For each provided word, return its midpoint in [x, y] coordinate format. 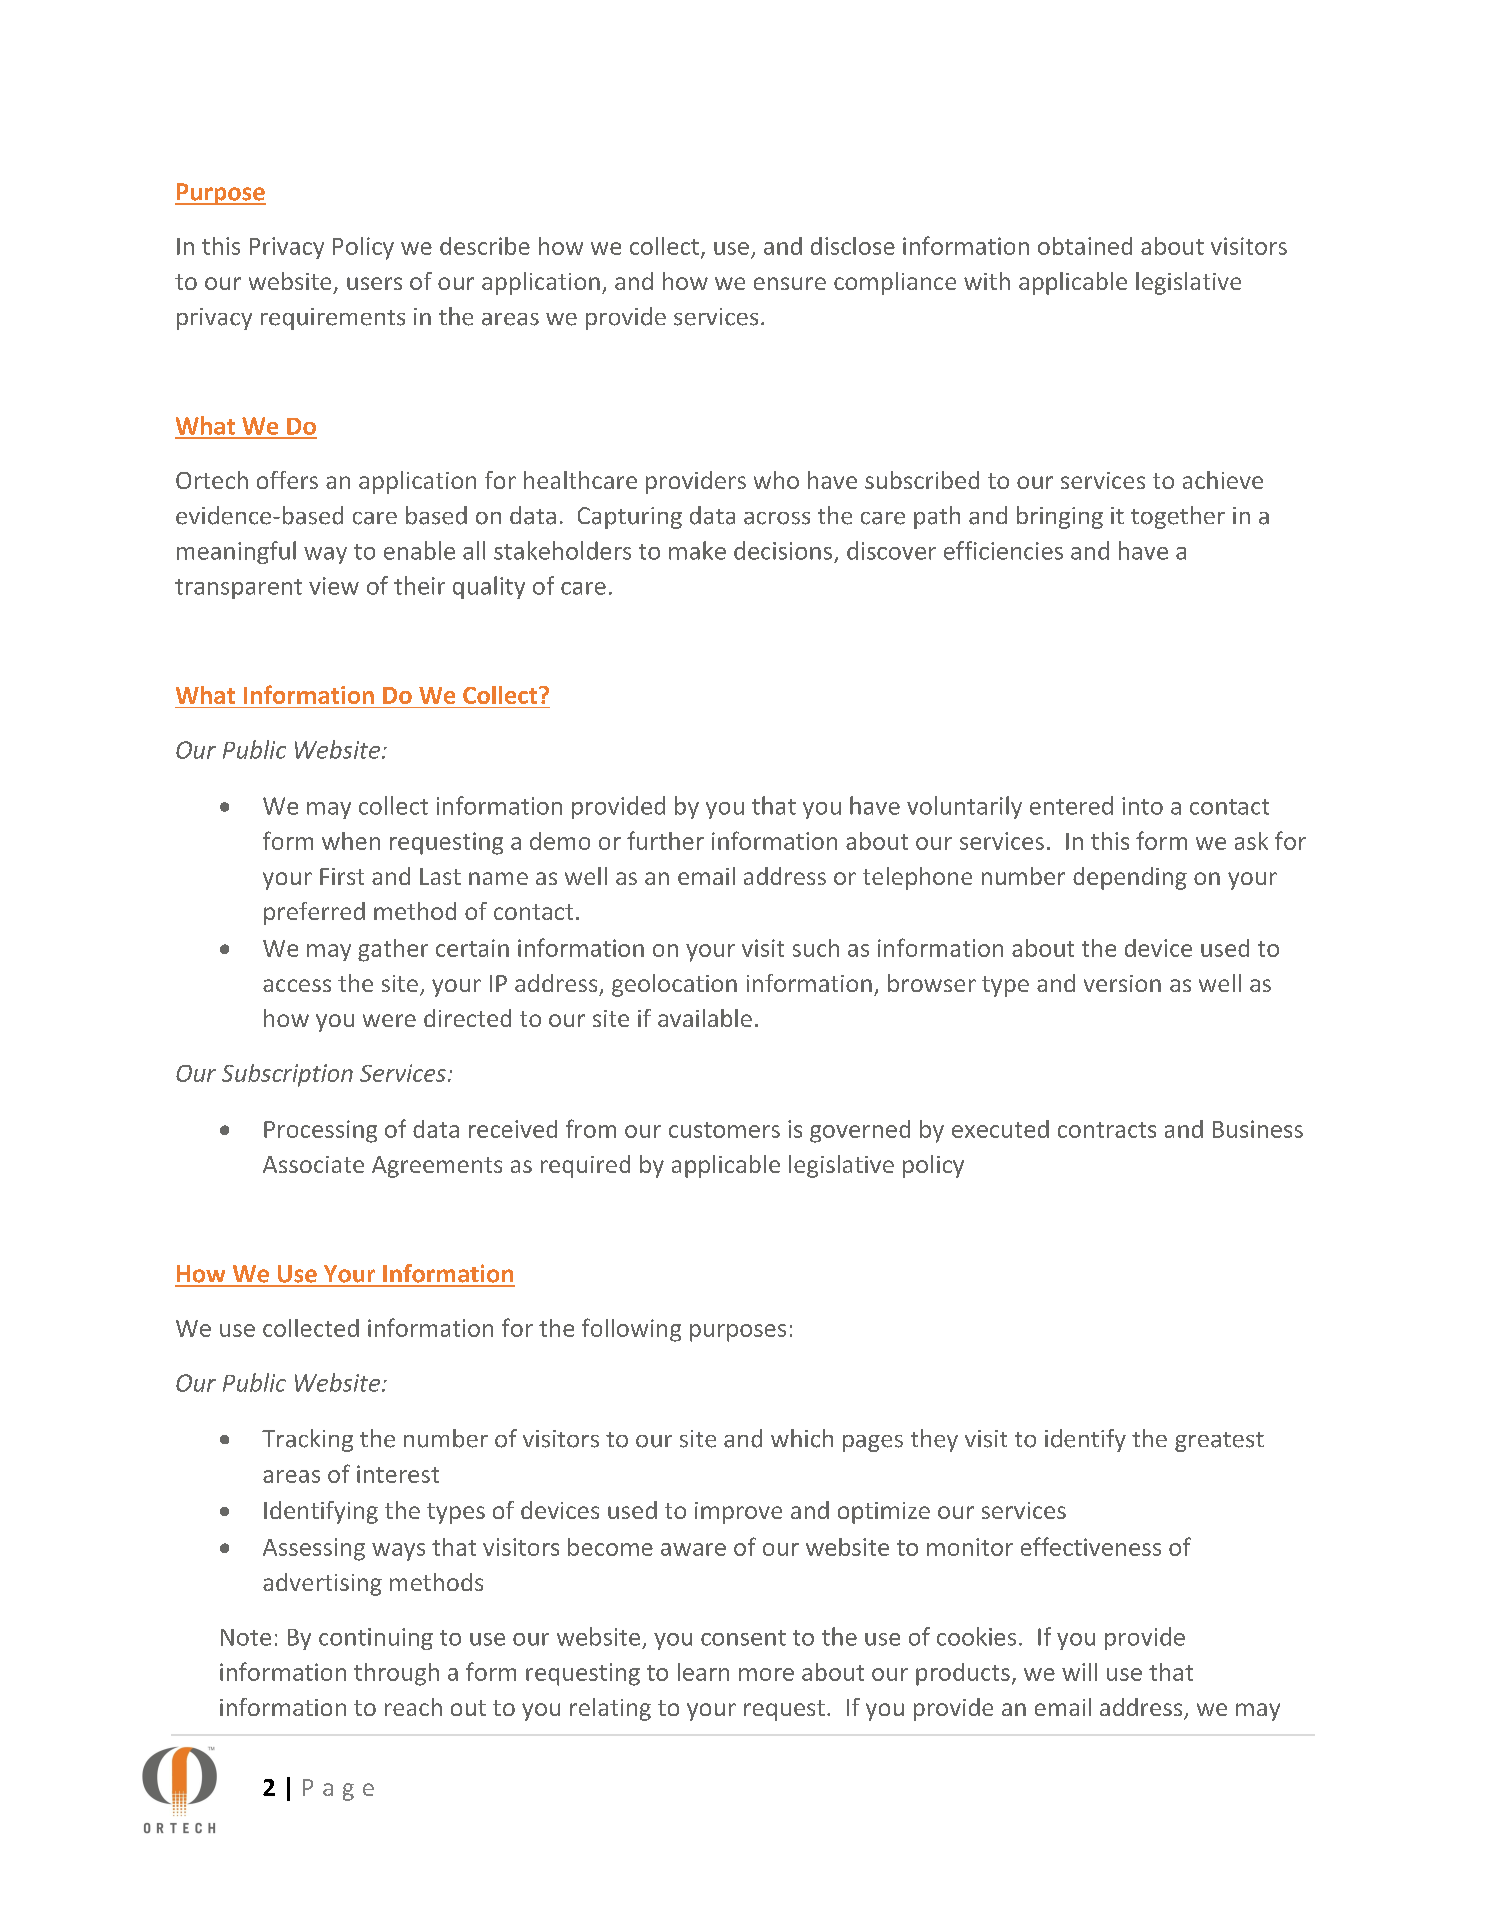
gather [393, 950]
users [374, 283]
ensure [790, 283]
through [396, 1674]
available [705, 1018]
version [1122, 983]
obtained [1085, 246]
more [766, 1674]
